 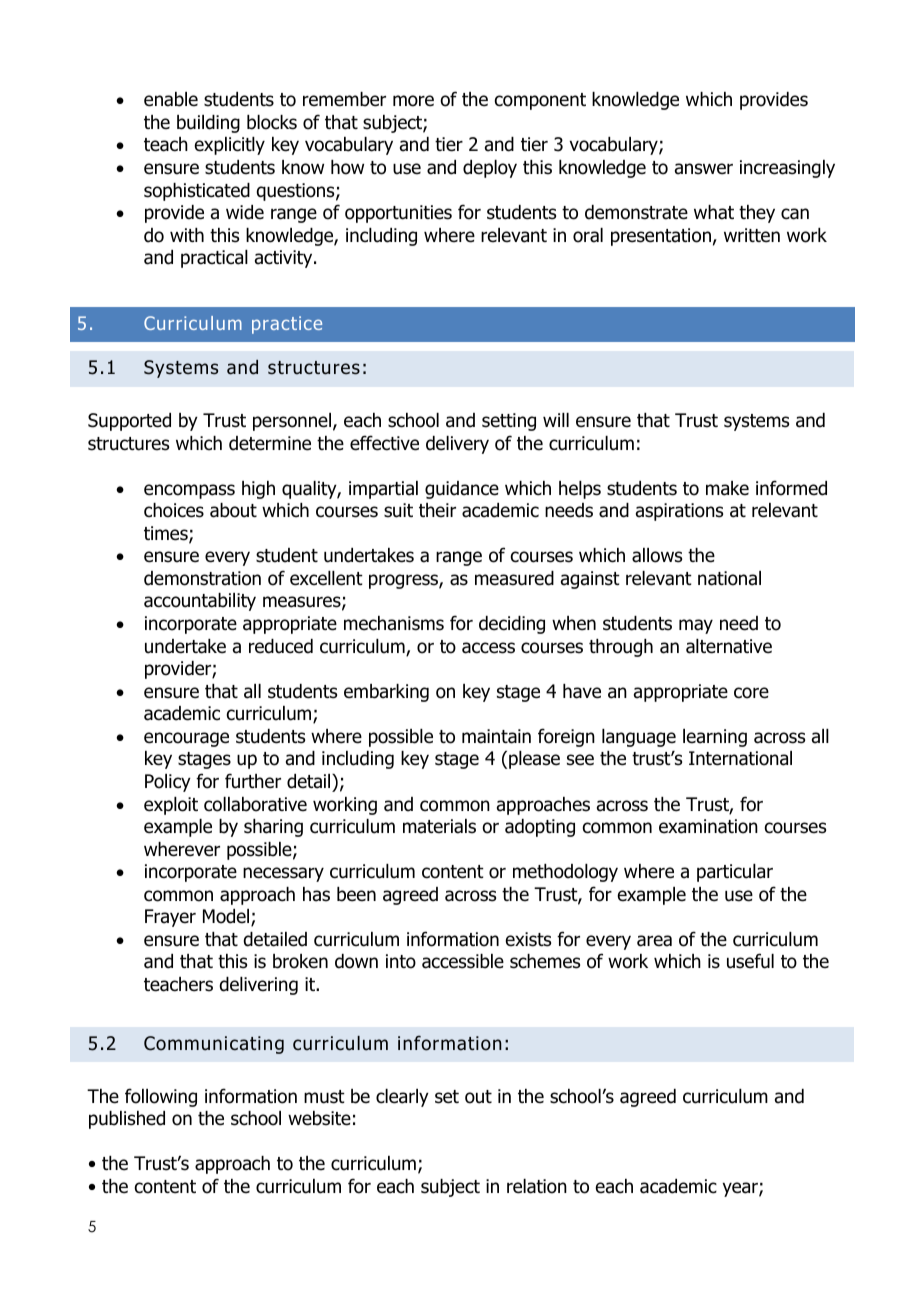 I want to click on building, so click(x=208, y=124).
